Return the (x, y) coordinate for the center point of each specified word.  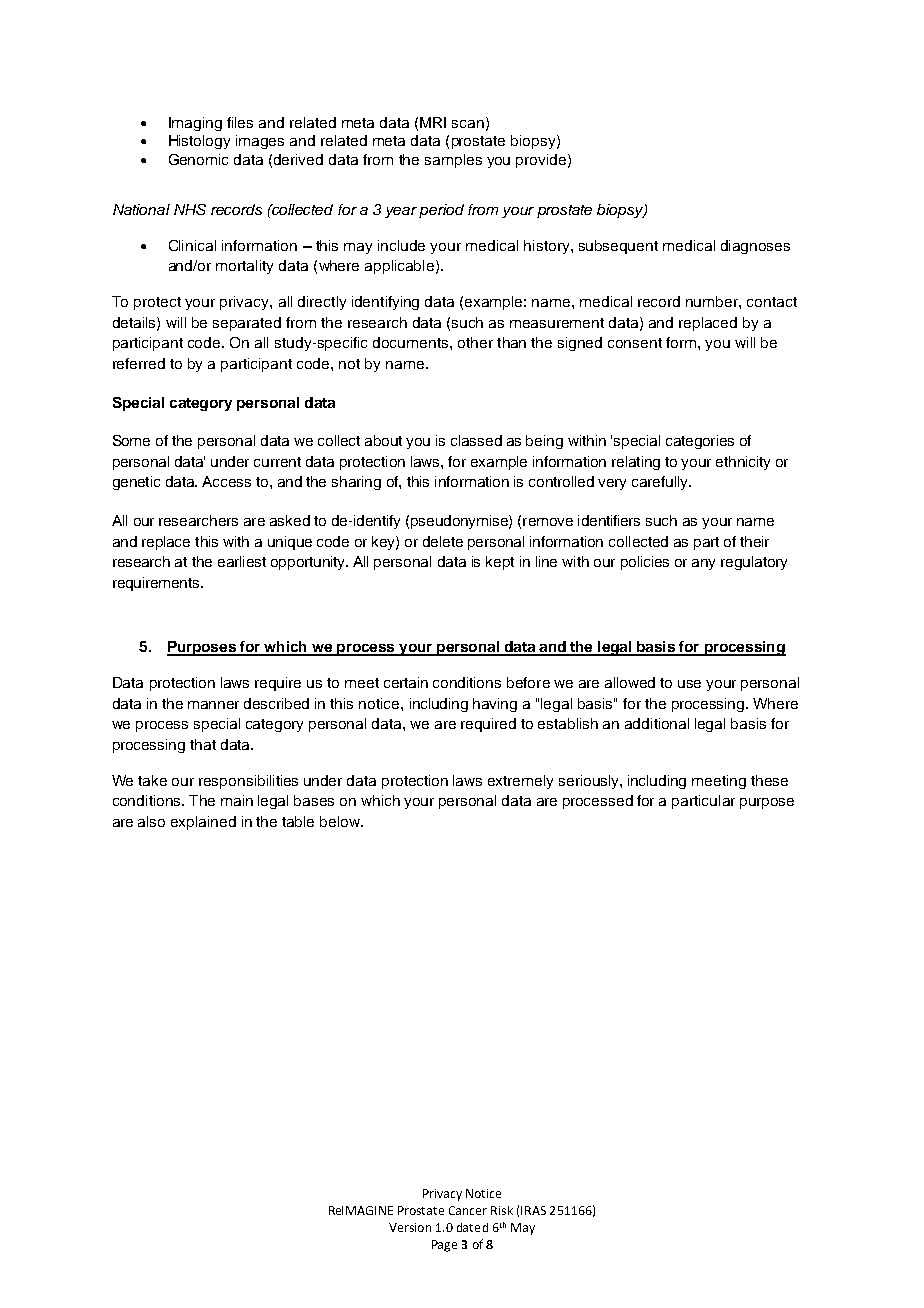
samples (453, 161)
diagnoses (755, 247)
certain (406, 682)
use (689, 684)
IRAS (533, 1210)
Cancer (468, 1210)
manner (213, 705)
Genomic (198, 159)
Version (410, 1227)
